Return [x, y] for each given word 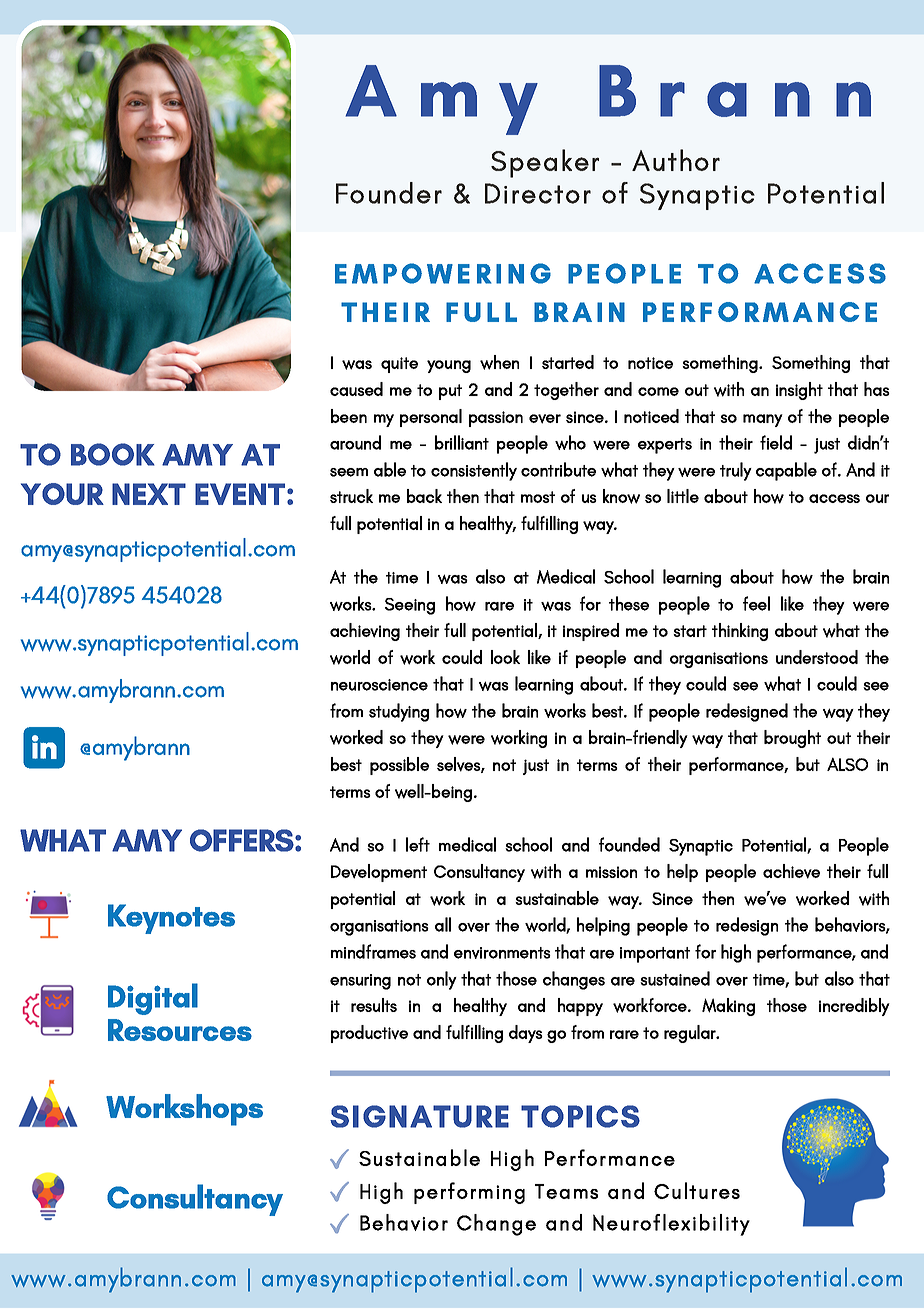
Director [538, 193]
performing [469, 1193]
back [424, 496]
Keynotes [171, 919]
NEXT [149, 494]
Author [676, 160]
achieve [791, 871]
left [418, 844]
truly [736, 471]
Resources [180, 1030]
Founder [389, 193]
